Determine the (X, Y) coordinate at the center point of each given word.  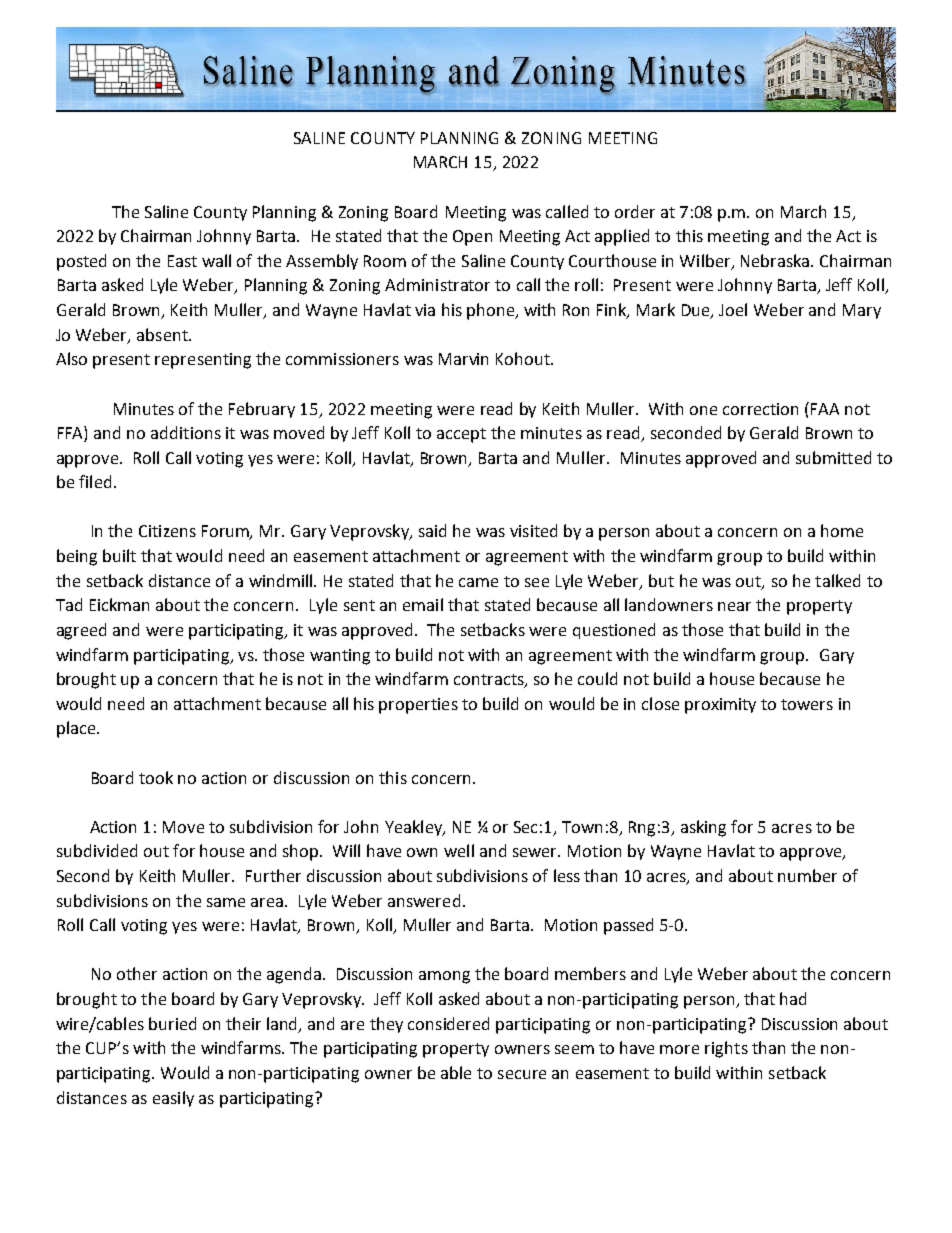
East (182, 261)
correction (760, 409)
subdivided (97, 850)
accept (461, 435)
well (459, 850)
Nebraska (776, 260)
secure (522, 1074)
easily (173, 1099)
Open (472, 238)
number (807, 875)
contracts (490, 681)
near (734, 606)
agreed (81, 631)
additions (186, 432)
